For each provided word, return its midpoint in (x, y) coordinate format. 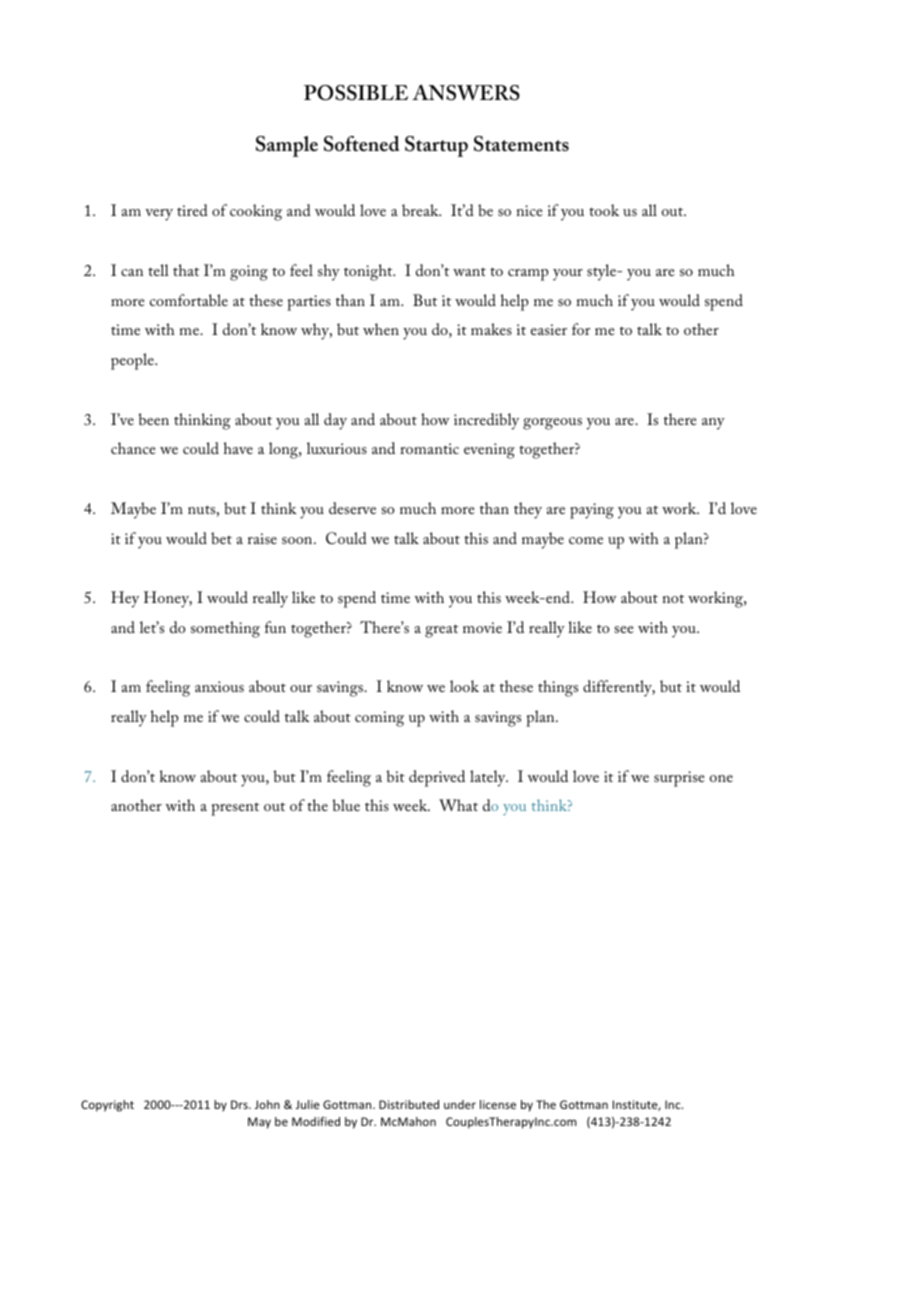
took (604, 210)
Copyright (107, 1106)
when (381, 329)
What (458, 805)
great (441, 631)
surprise (679, 779)
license (498, 1104)
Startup (436, 146)
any (713, 424)
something (225, 629)
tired (192, 210)
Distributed (409, 1104)
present (235, 809)
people (133, 361)
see (624, 629)
